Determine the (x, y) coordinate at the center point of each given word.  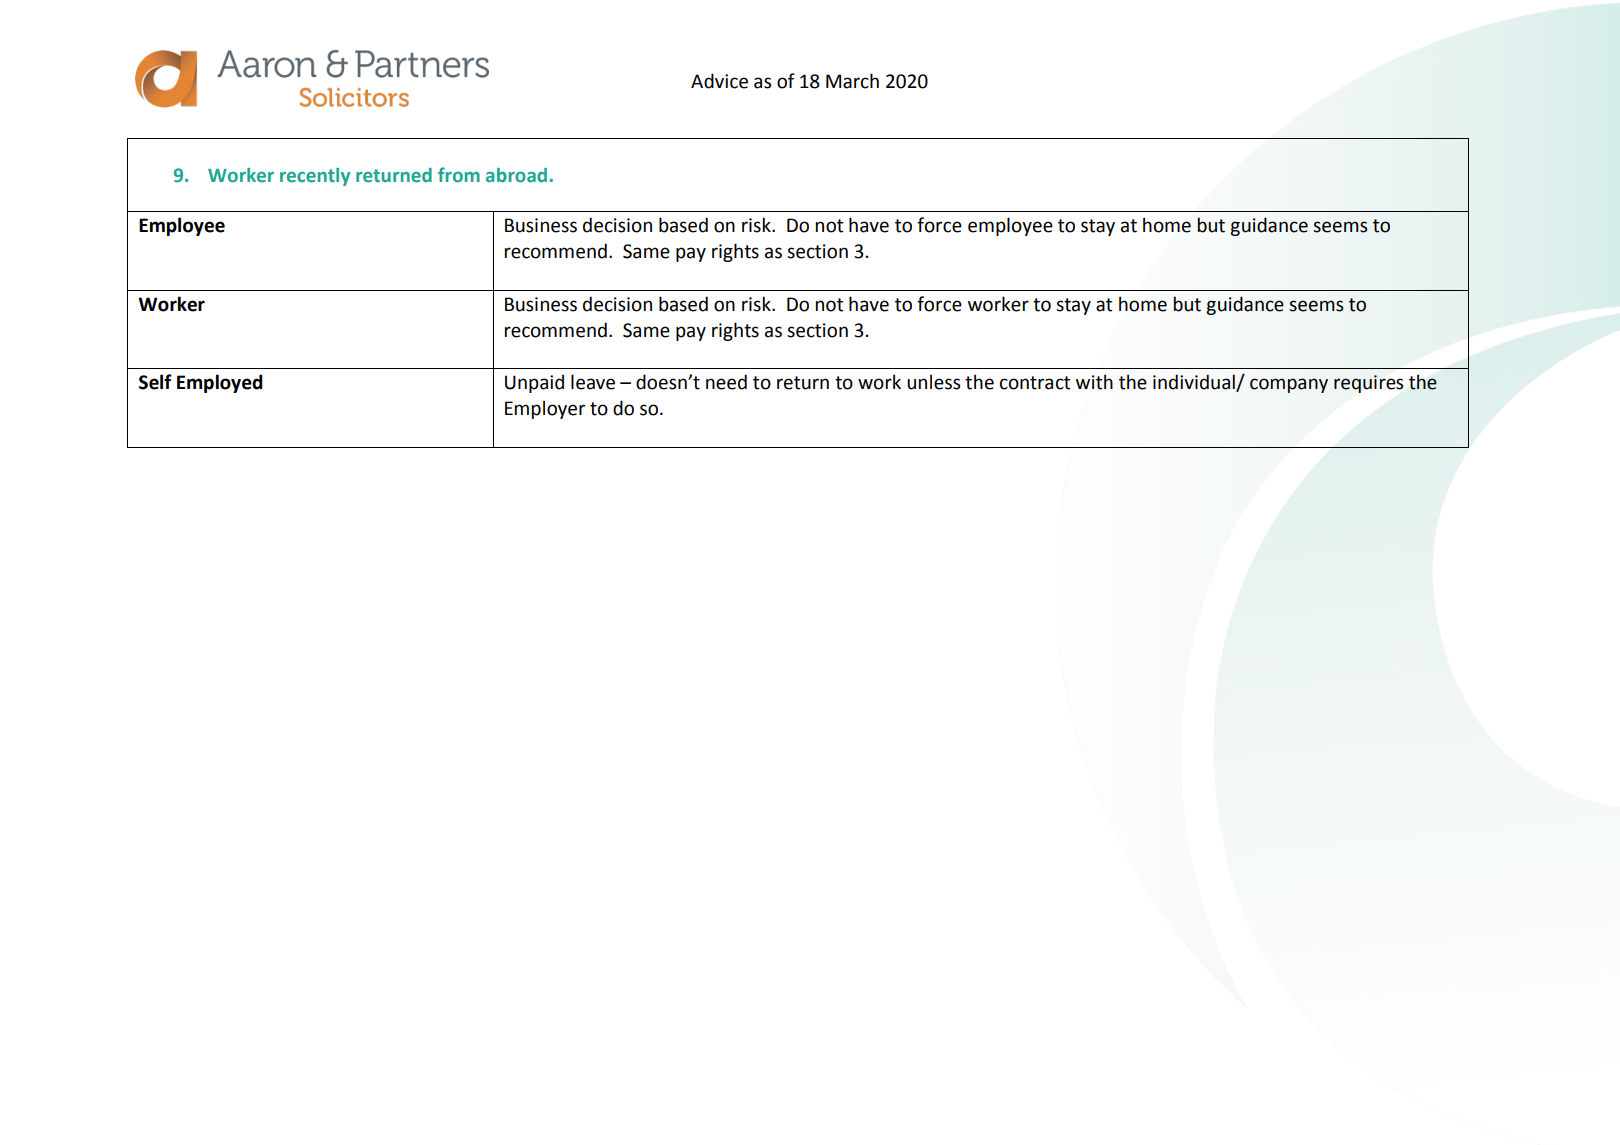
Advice (719, 81)
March (852, 81)
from (459, 174)
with (1094, 382)
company (1289, 385)
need (726, 382)
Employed (220, 383)
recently (315, 177)
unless (934, 382)
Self (155, 382)
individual (1195, 383)
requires (1368, 384)
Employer (545, 409)
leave (593, 382)
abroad (516, 175)
